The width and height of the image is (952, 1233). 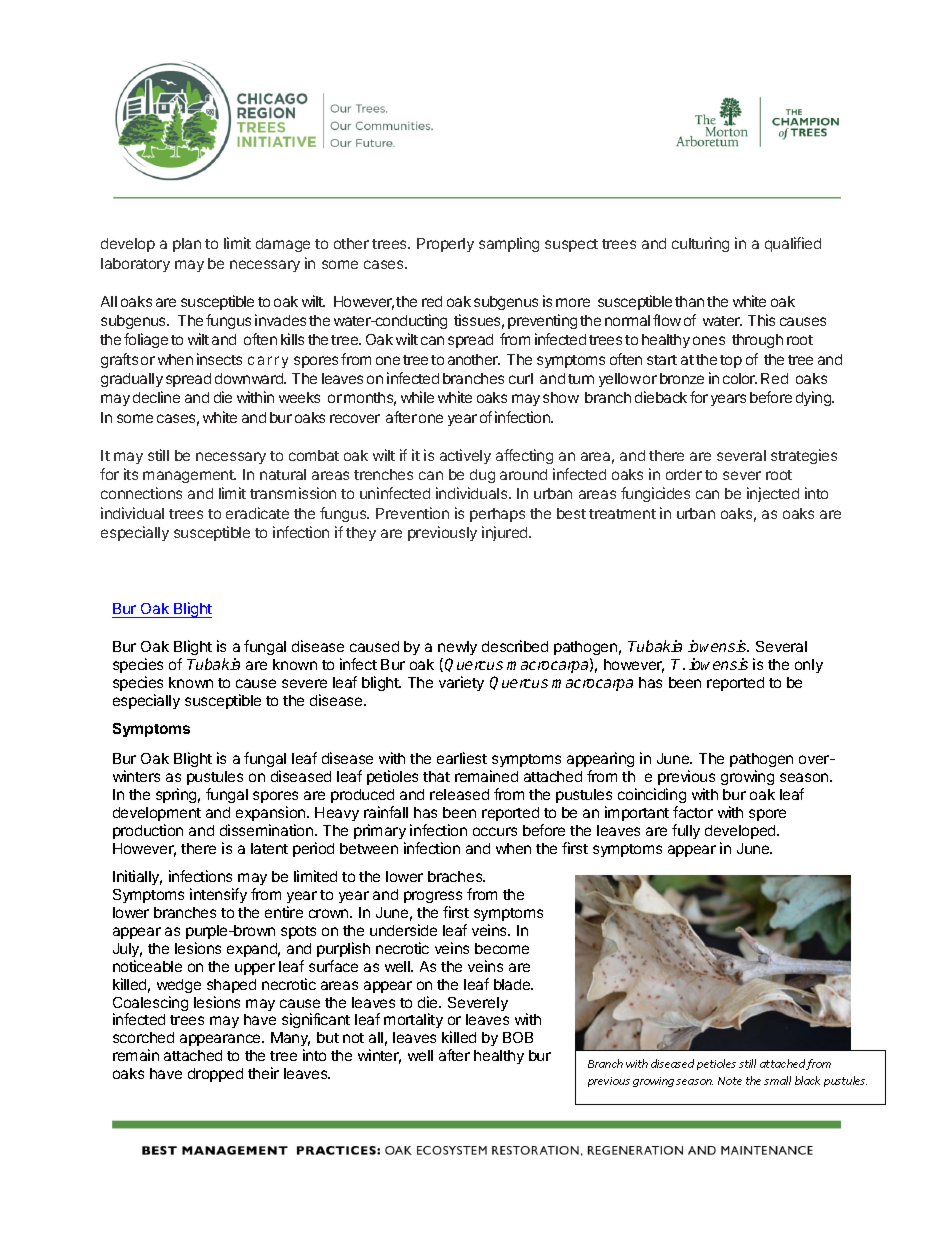 I want to click on intensify, so click(x=218, y=895).
